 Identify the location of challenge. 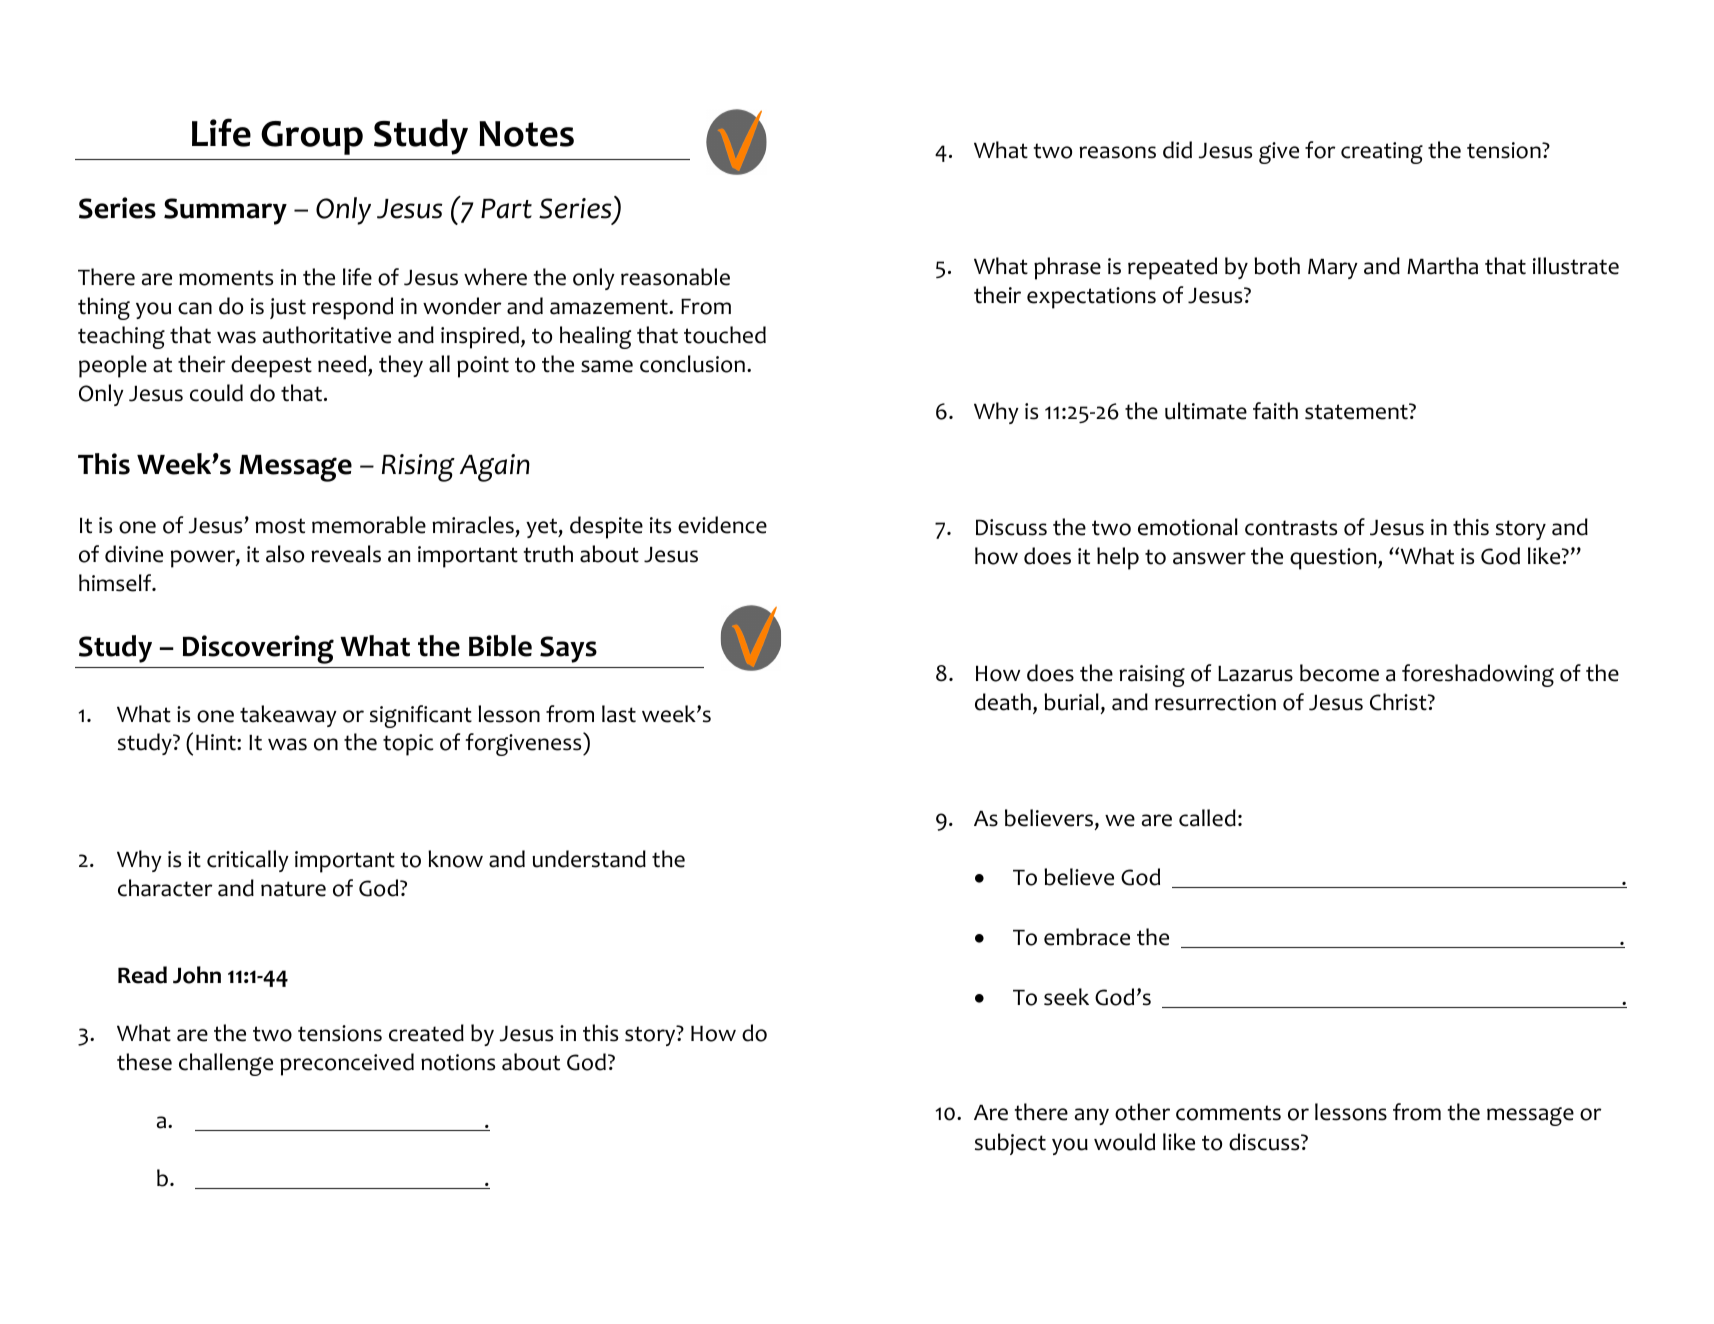
(226, 1064).
